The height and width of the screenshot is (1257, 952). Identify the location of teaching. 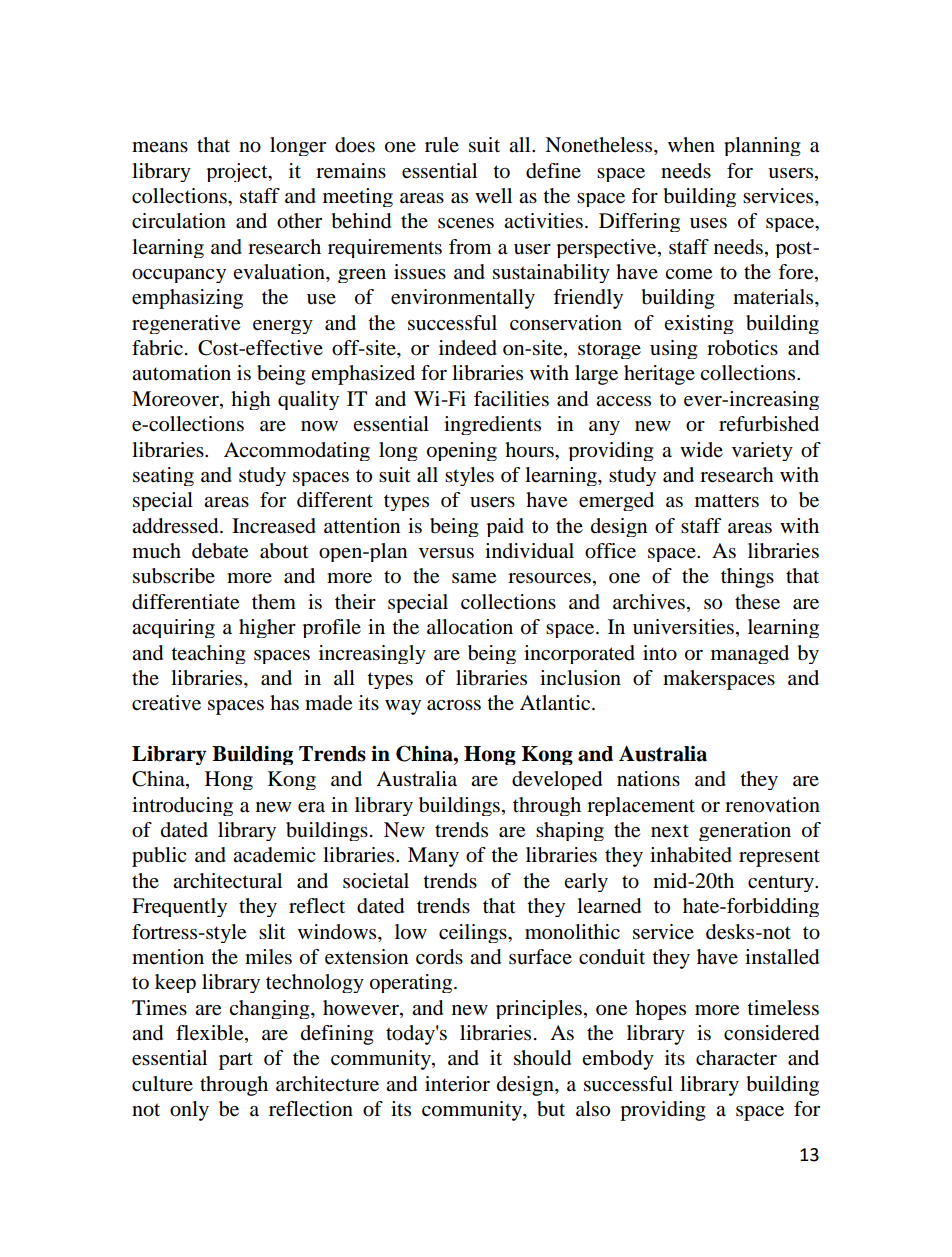
(208, 654).
